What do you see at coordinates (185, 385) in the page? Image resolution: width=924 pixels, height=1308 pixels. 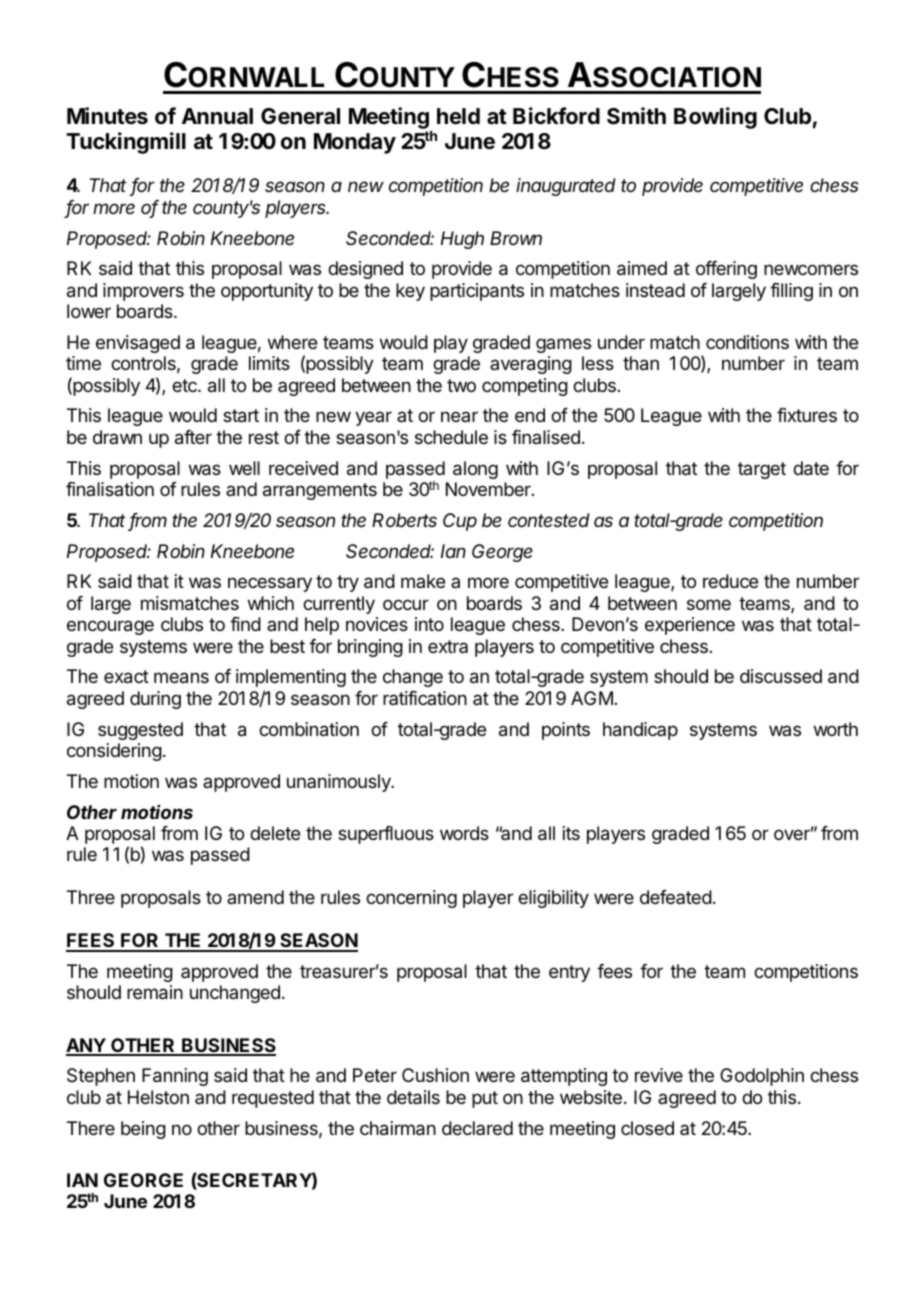 I see `etc` at bounding box center [185, 385].
